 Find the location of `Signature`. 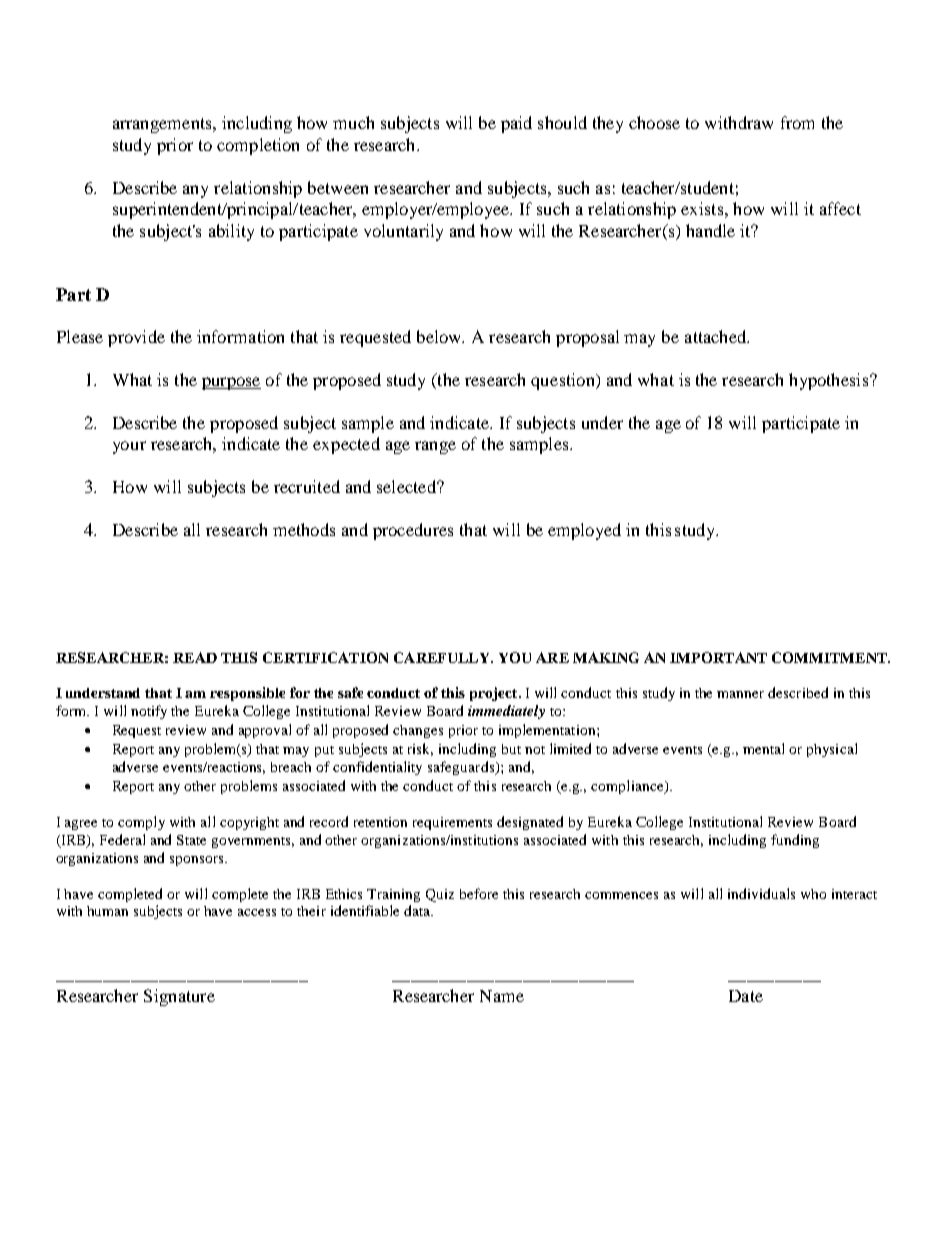

Signature is located at coordinates (179, 997).
